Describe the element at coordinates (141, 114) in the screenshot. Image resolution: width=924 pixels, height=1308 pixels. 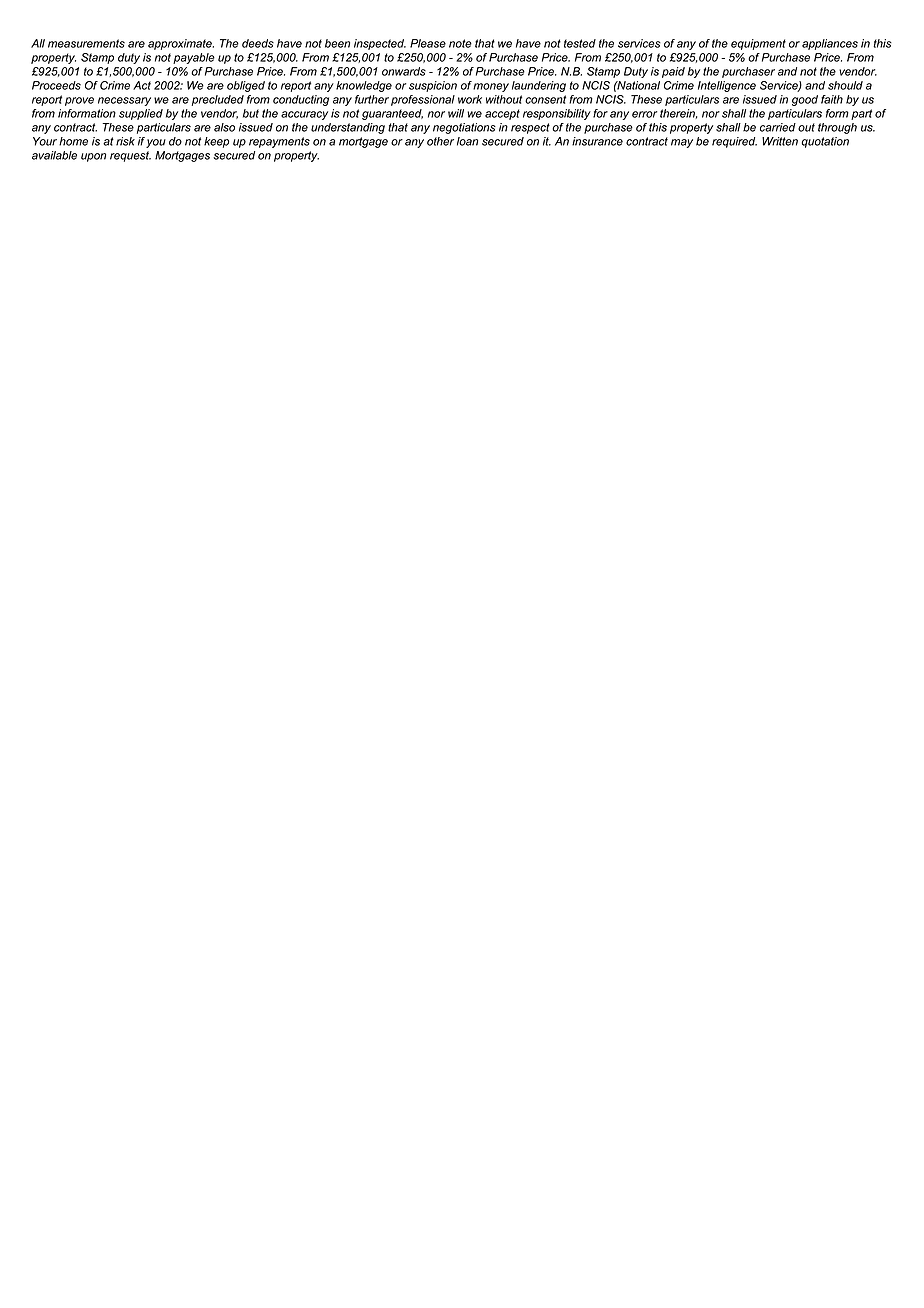
I see `supplied` at that location.
